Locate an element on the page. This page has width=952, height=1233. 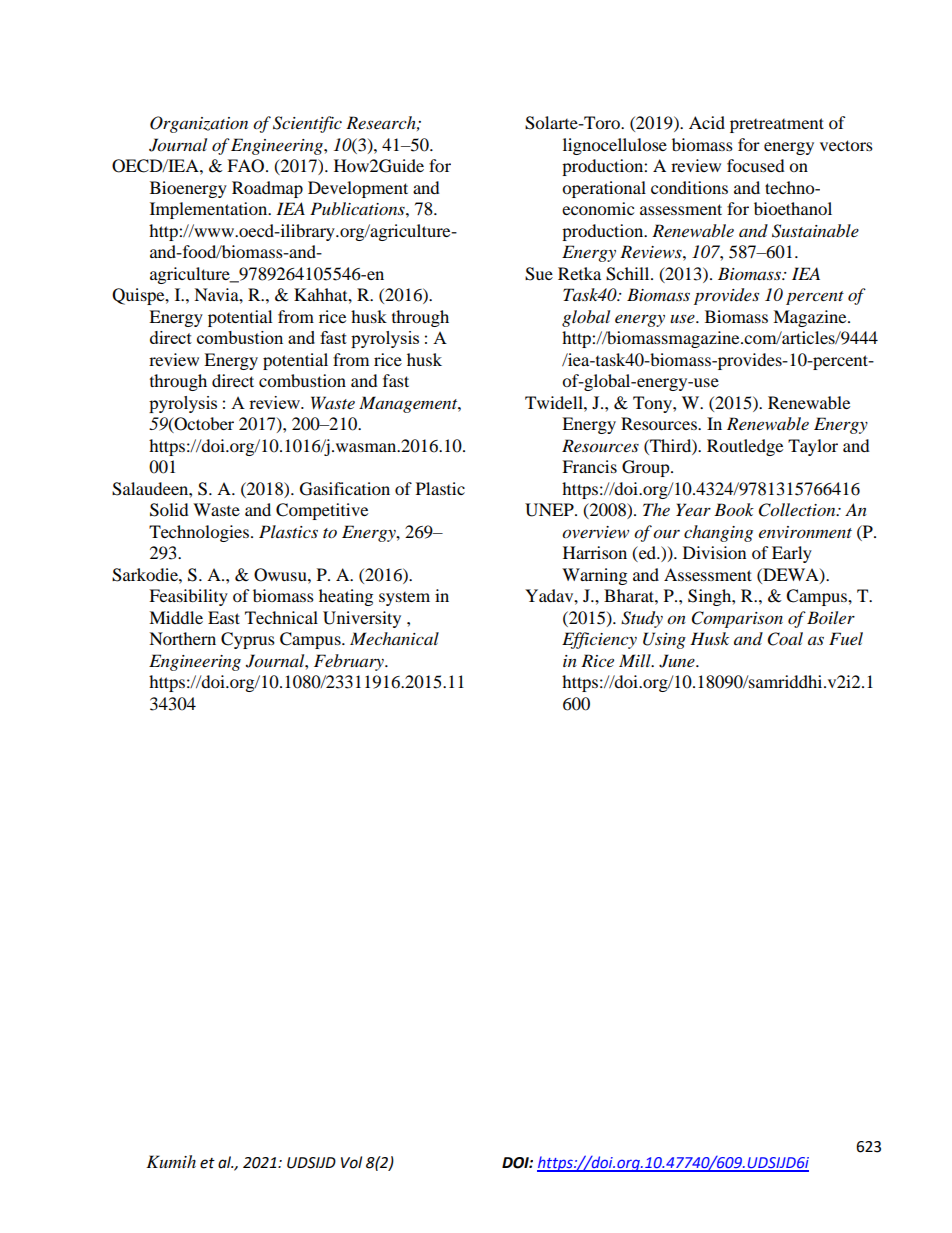
FAO is located at coordinates (247, 166).
